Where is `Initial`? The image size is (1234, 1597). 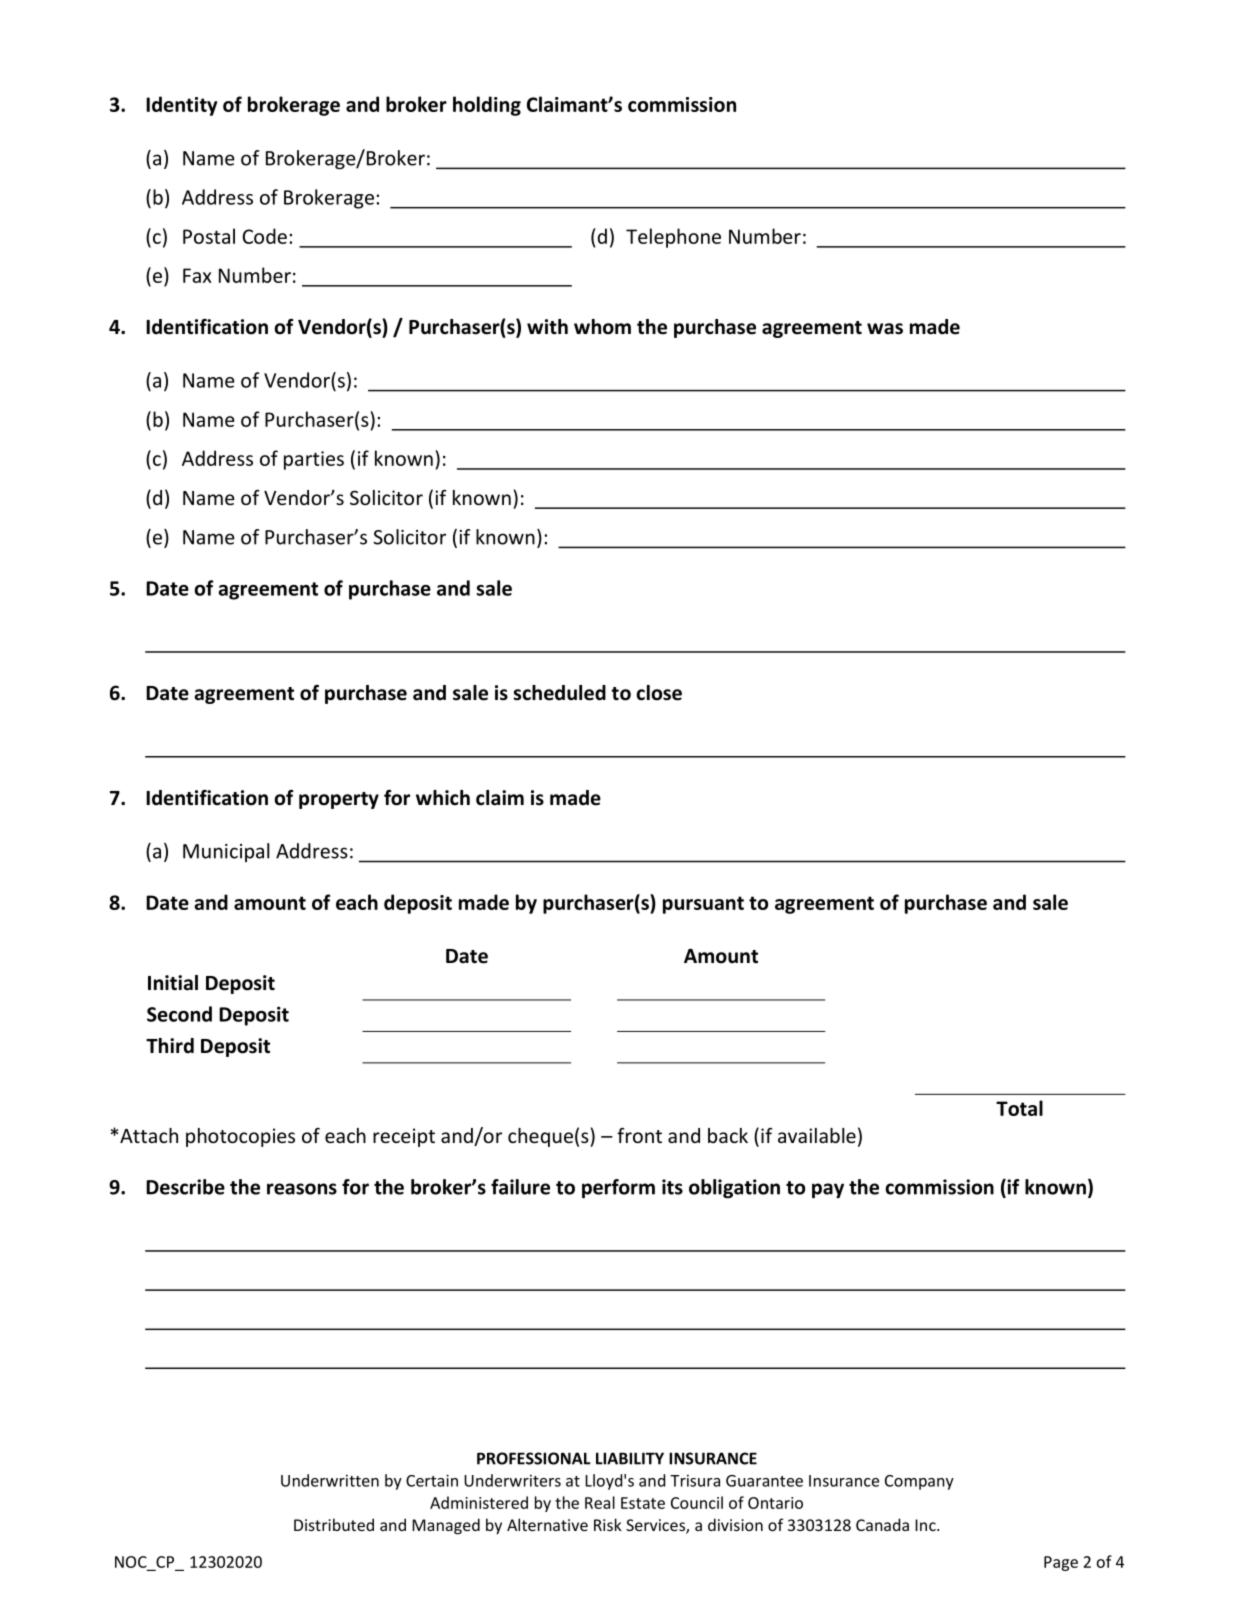
Initial is located at coordinates (173, 983).
